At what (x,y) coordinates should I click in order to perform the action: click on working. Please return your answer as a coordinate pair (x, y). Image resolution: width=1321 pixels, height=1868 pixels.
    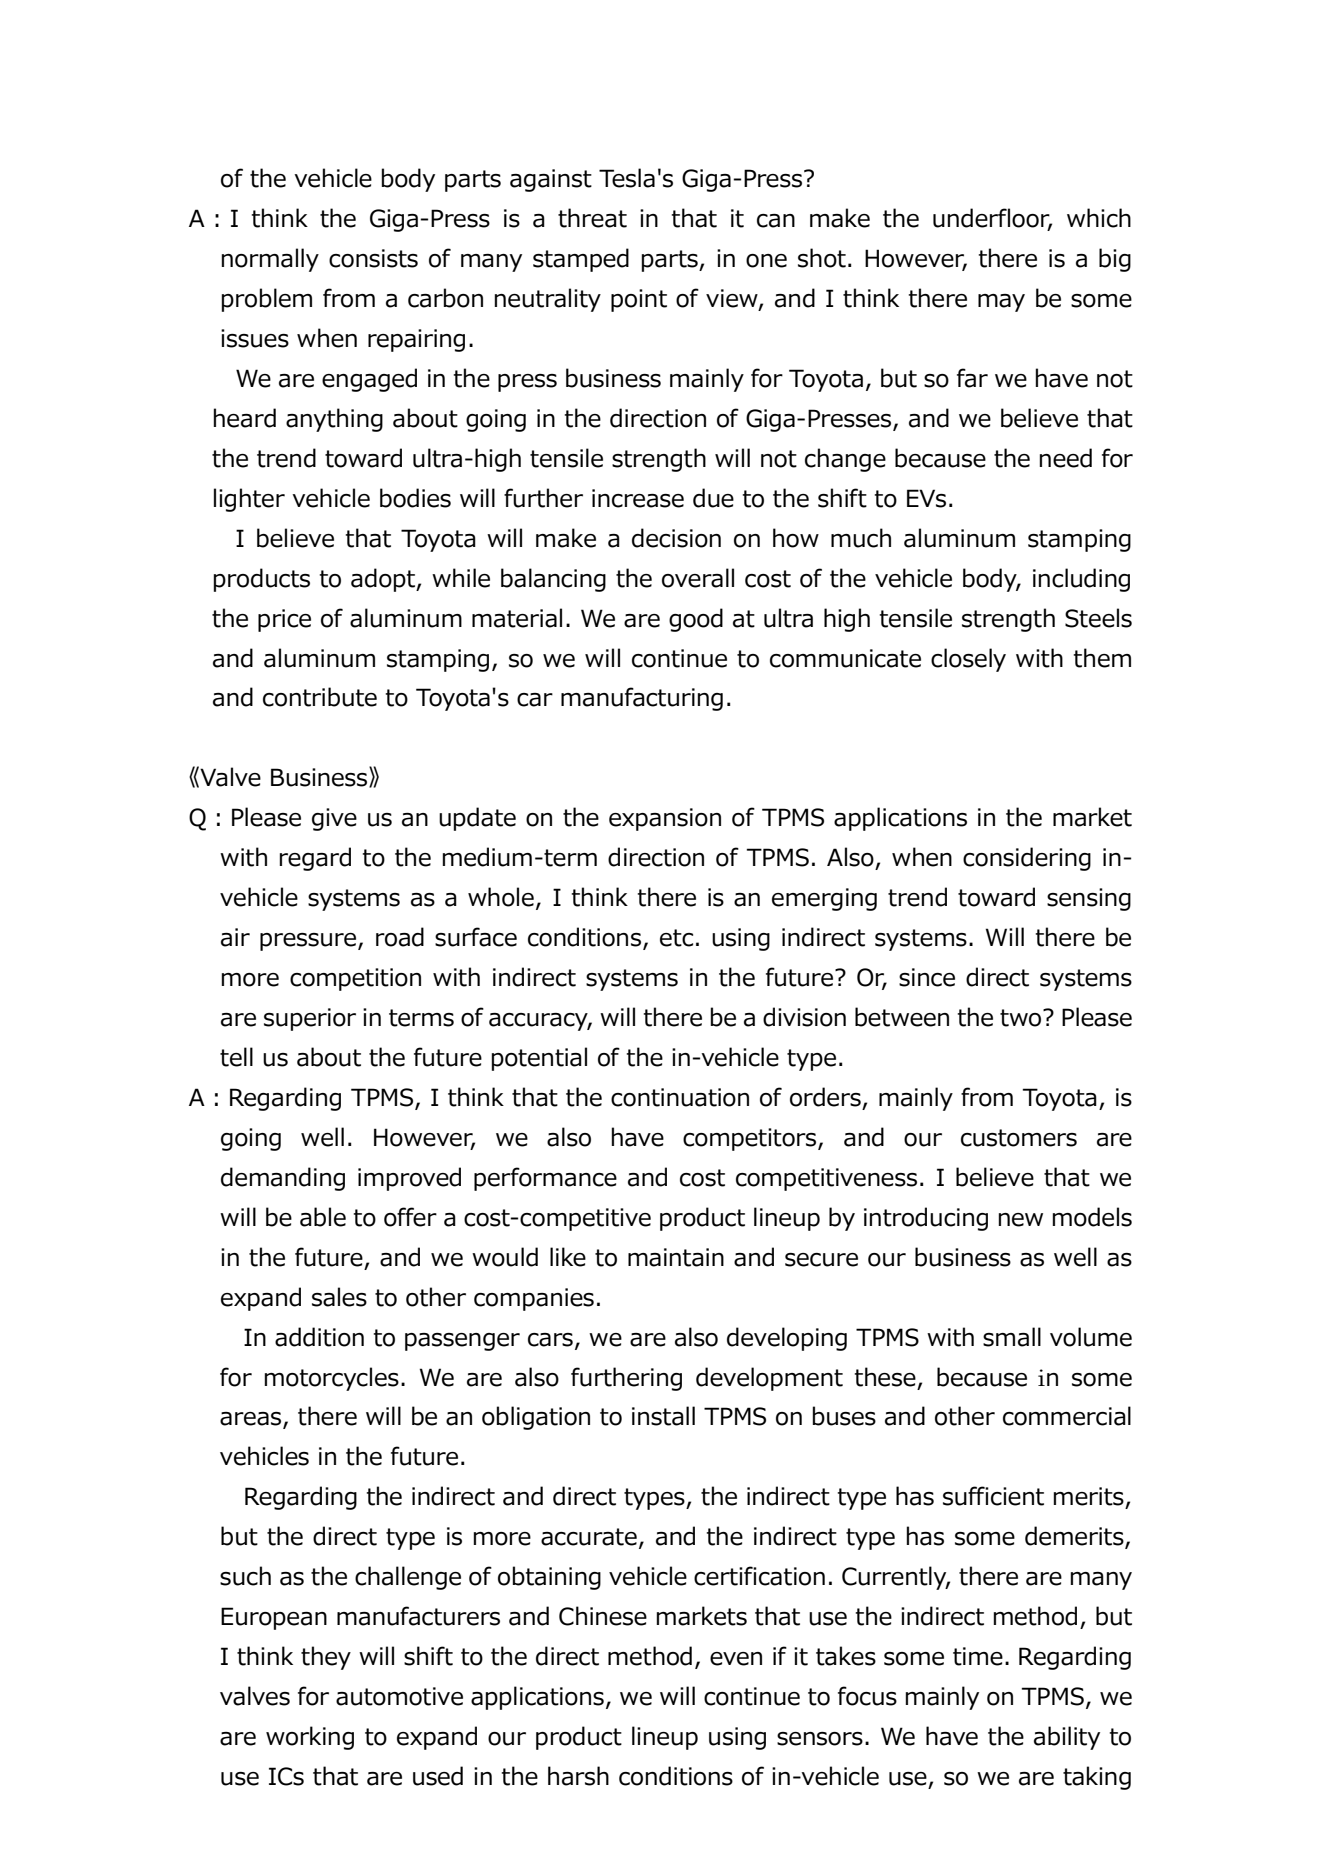
    Looking at the image, I should click on (310, 1738).
